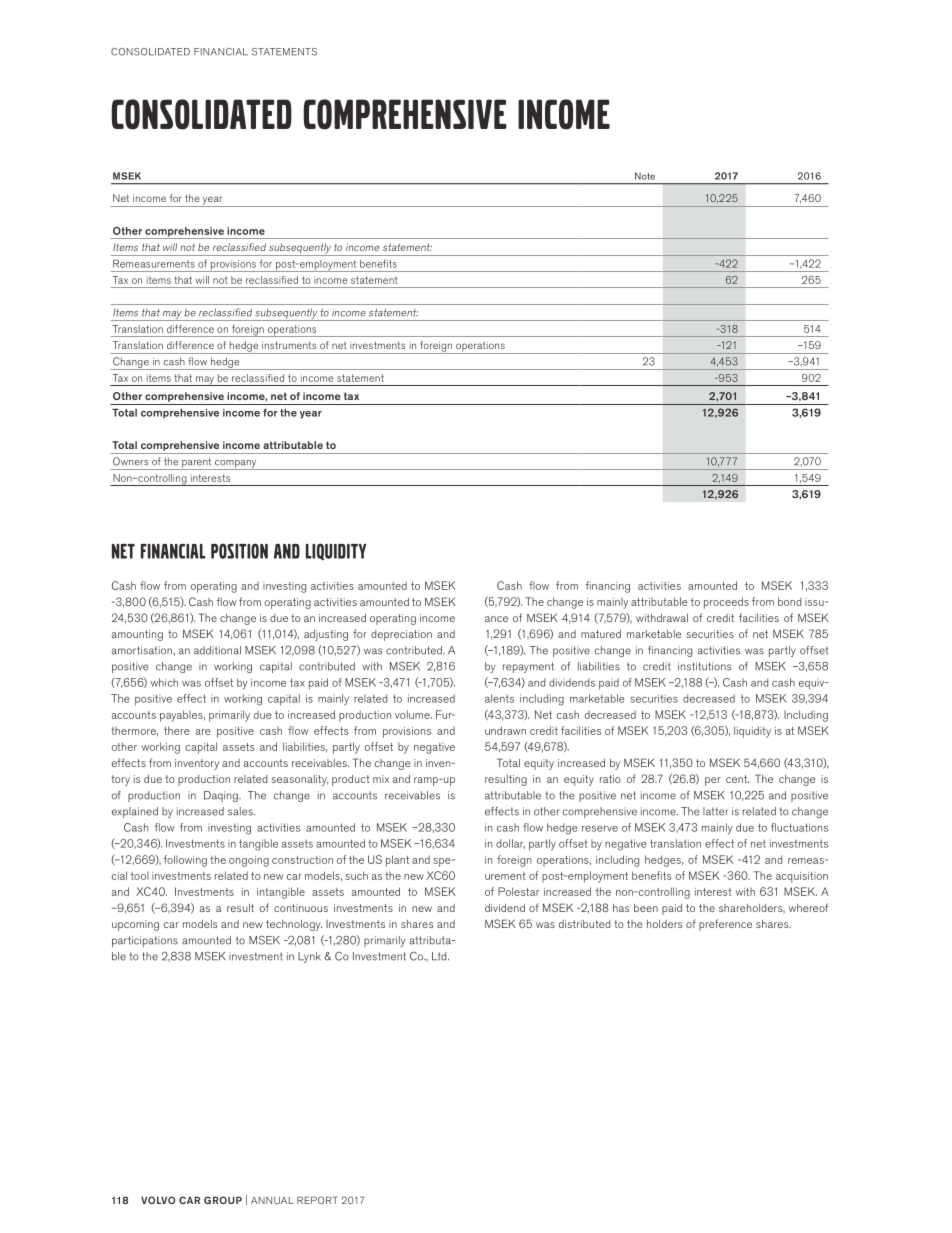 The image size is (952, 1233). I want to click on Note, so click(645, 176).
